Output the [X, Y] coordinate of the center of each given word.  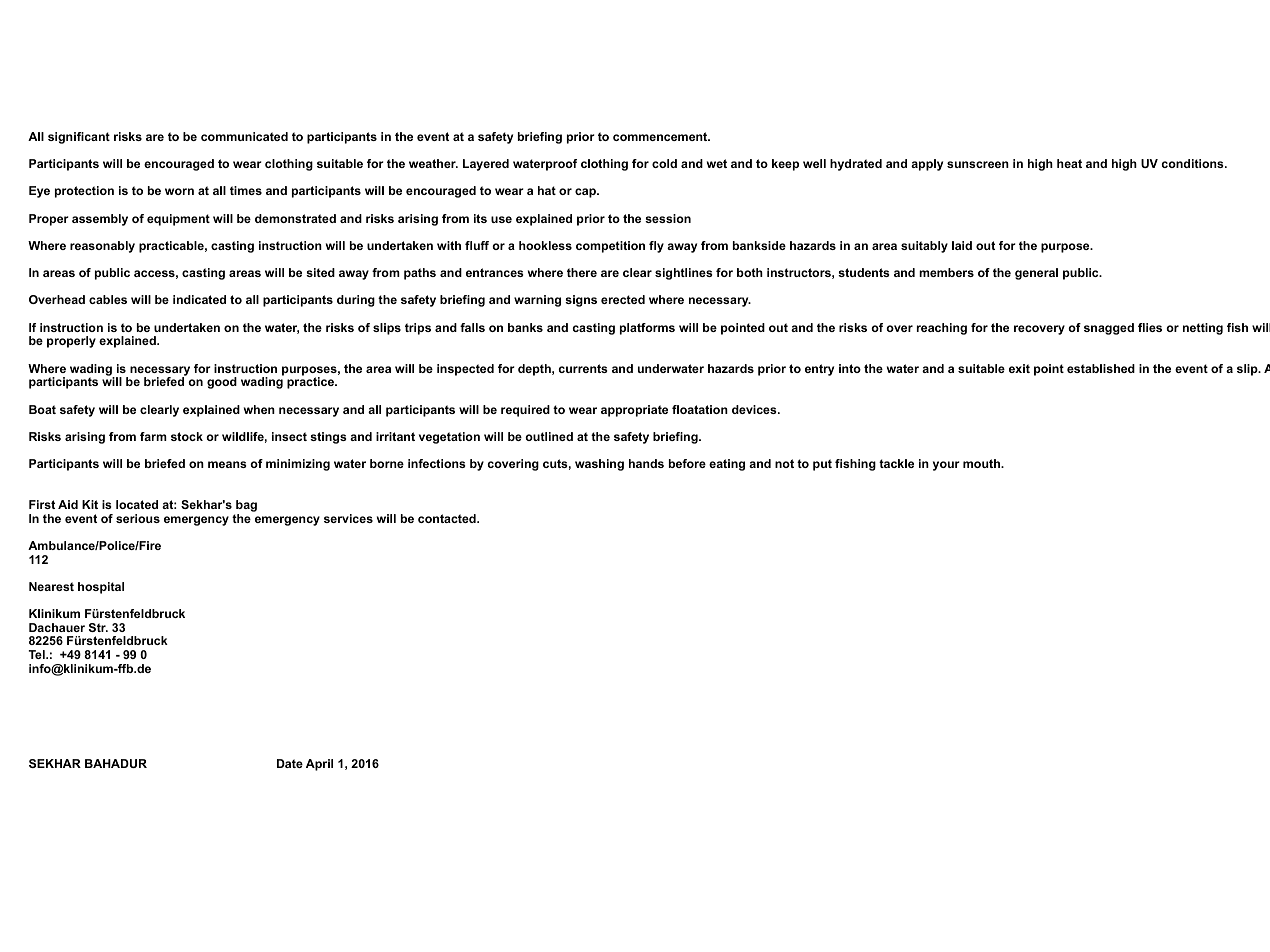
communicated [244, 136]
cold [664, 163]
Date [290, 763]
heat [1069, 163]
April [319, 765]
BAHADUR [116, 763]
